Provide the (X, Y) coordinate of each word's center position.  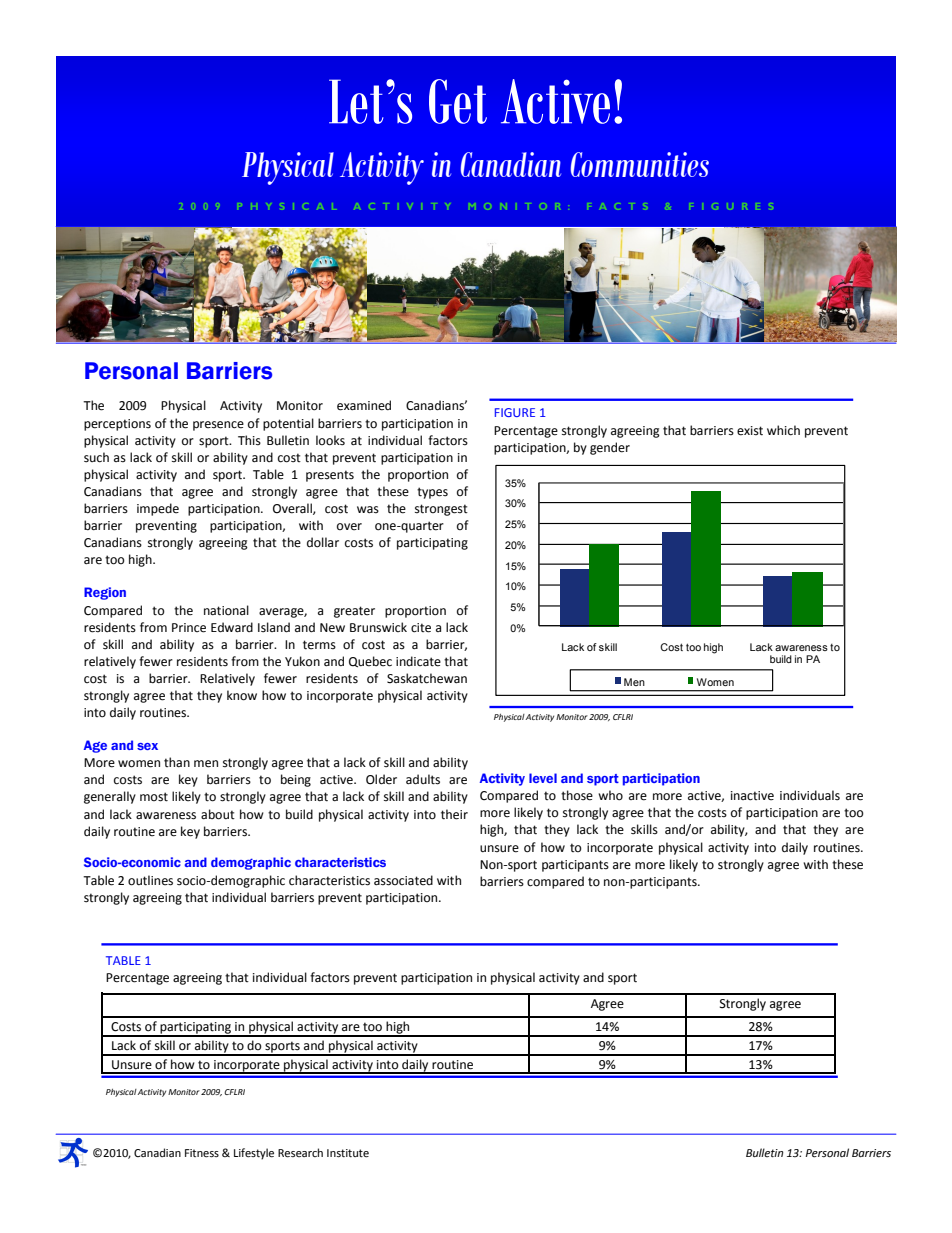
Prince (189, 628)
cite (421, 628)
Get (458, 101)
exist (750, 431)
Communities (640, 164)
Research (300, 1153)
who (610, 795)
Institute (348, 1153)
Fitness (202, 1153)
